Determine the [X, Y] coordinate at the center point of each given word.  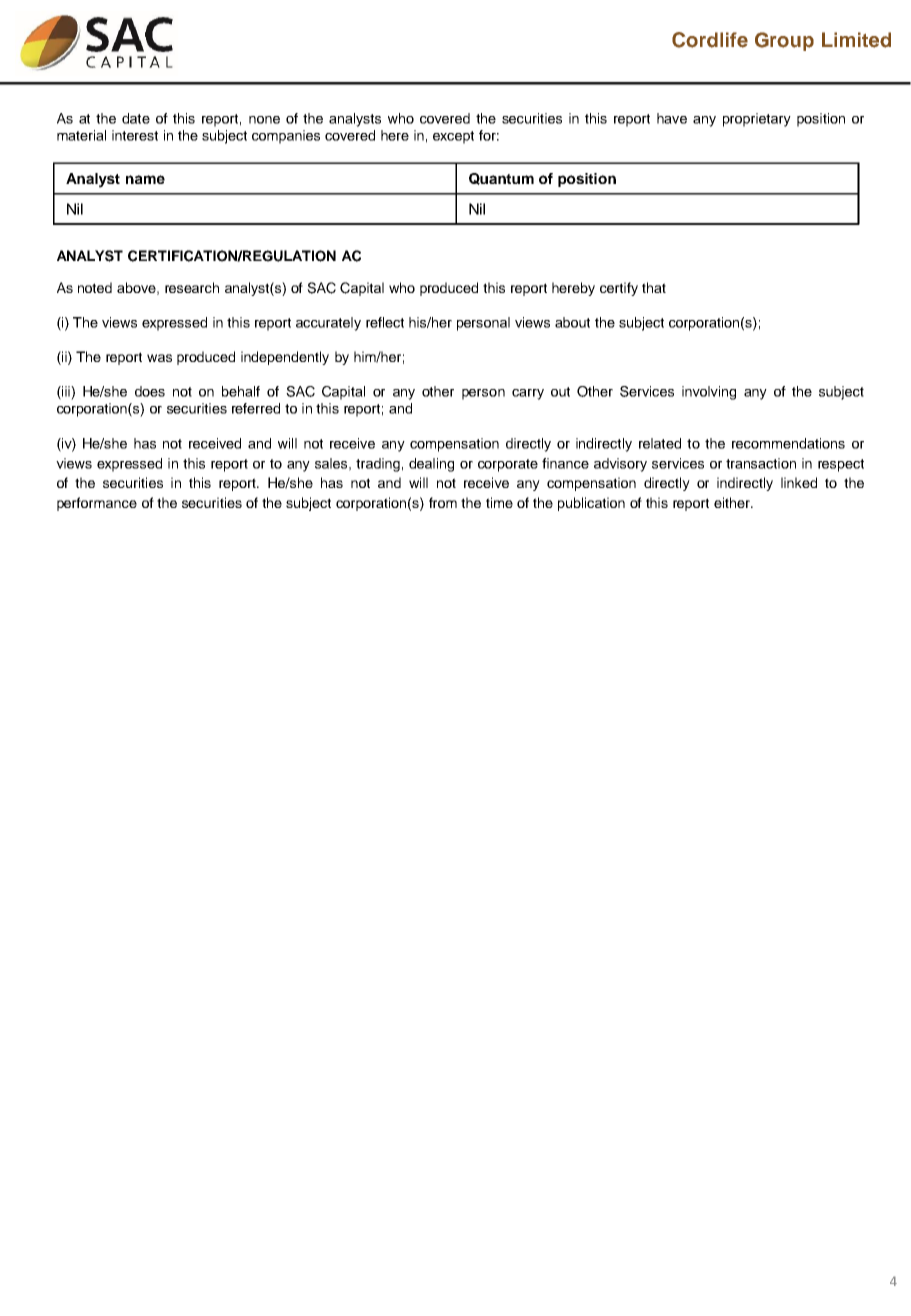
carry [528, 394]
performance [97, 504]
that [654, 287]
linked [799, 482]
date [136, 118]
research [192, 287]
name [145, 179]
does [150, 391]
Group [784, 41]
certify [619, 289]
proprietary [757, 120]
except [453, 137]
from [443, 502]
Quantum [501, 179]
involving [709, 393]
